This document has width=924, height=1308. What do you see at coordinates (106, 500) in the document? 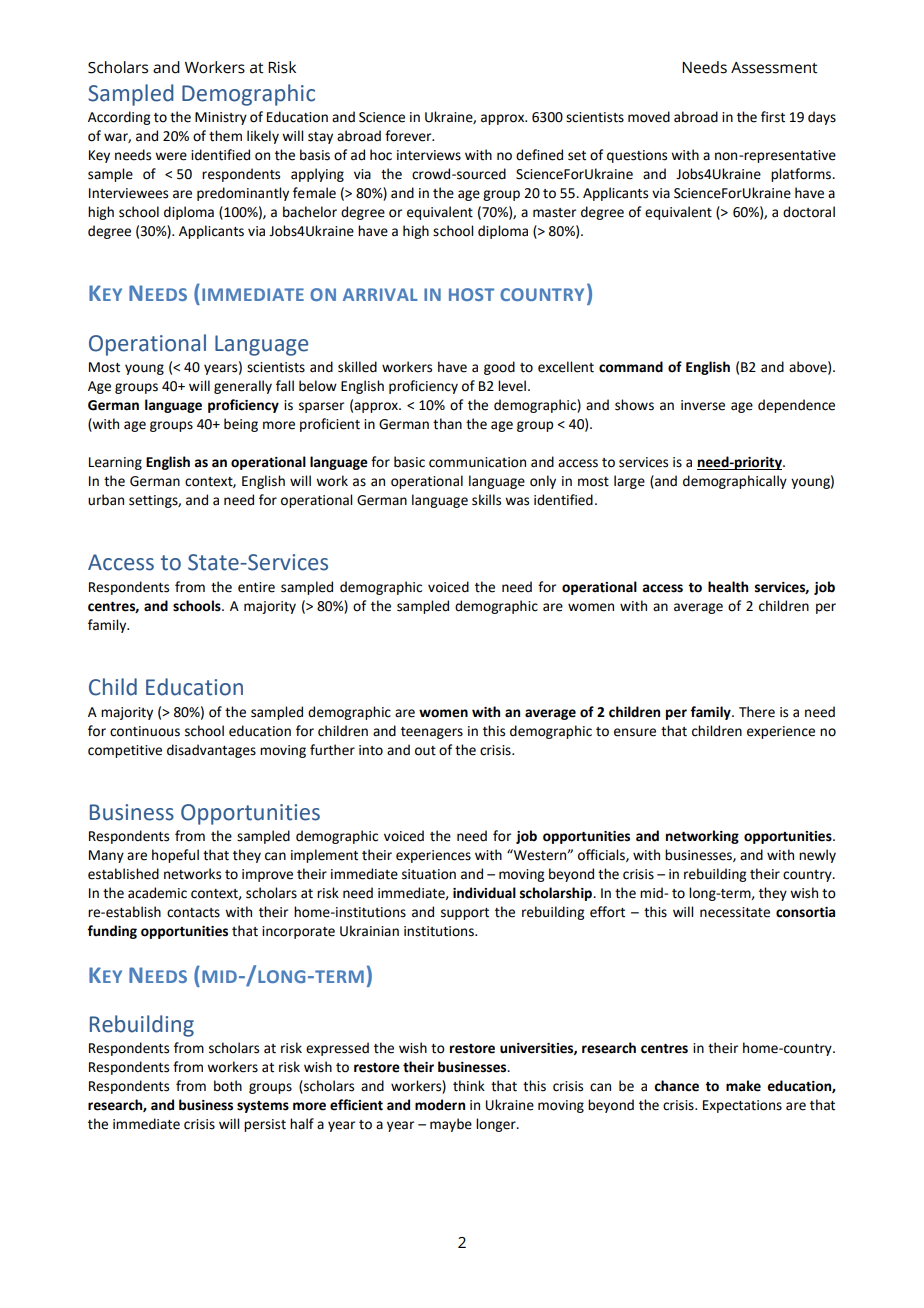
I see `urban` at bounding box center [106, 500].
